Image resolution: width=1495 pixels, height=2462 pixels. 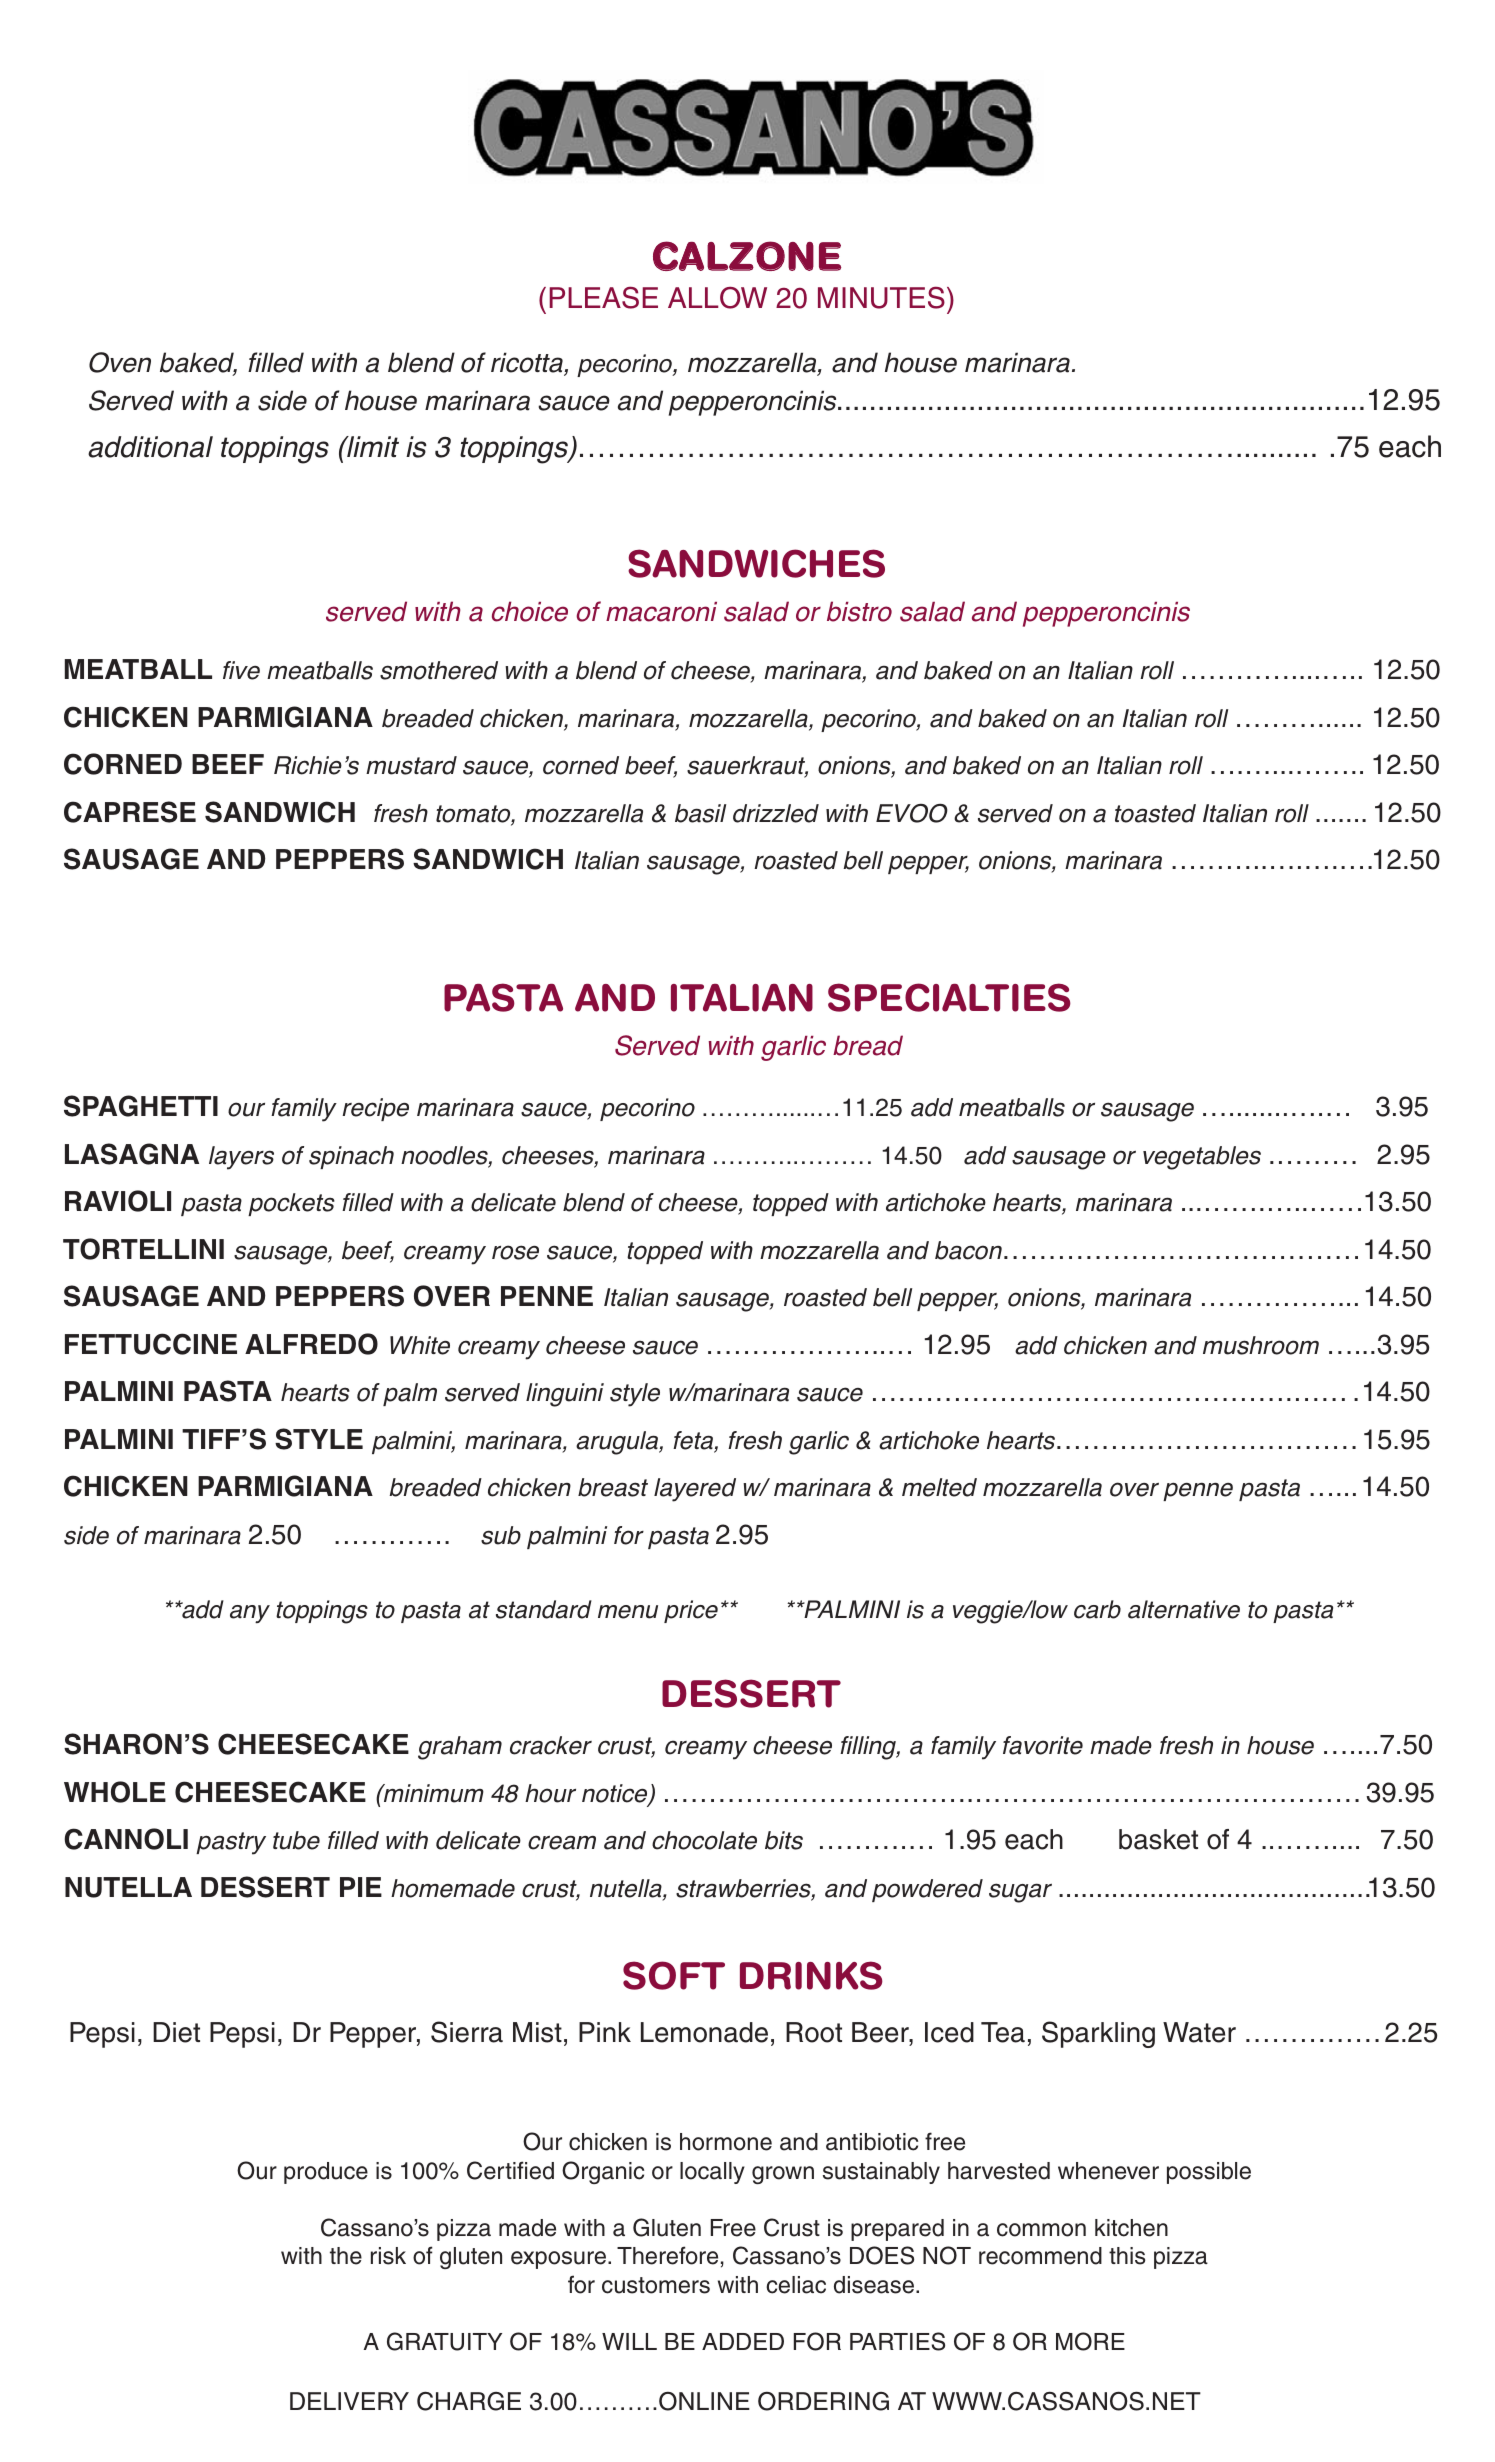 What do you see at coordinates (700, 813) in the screenshot?
I see `basil` at bounding box center [700, 813].
